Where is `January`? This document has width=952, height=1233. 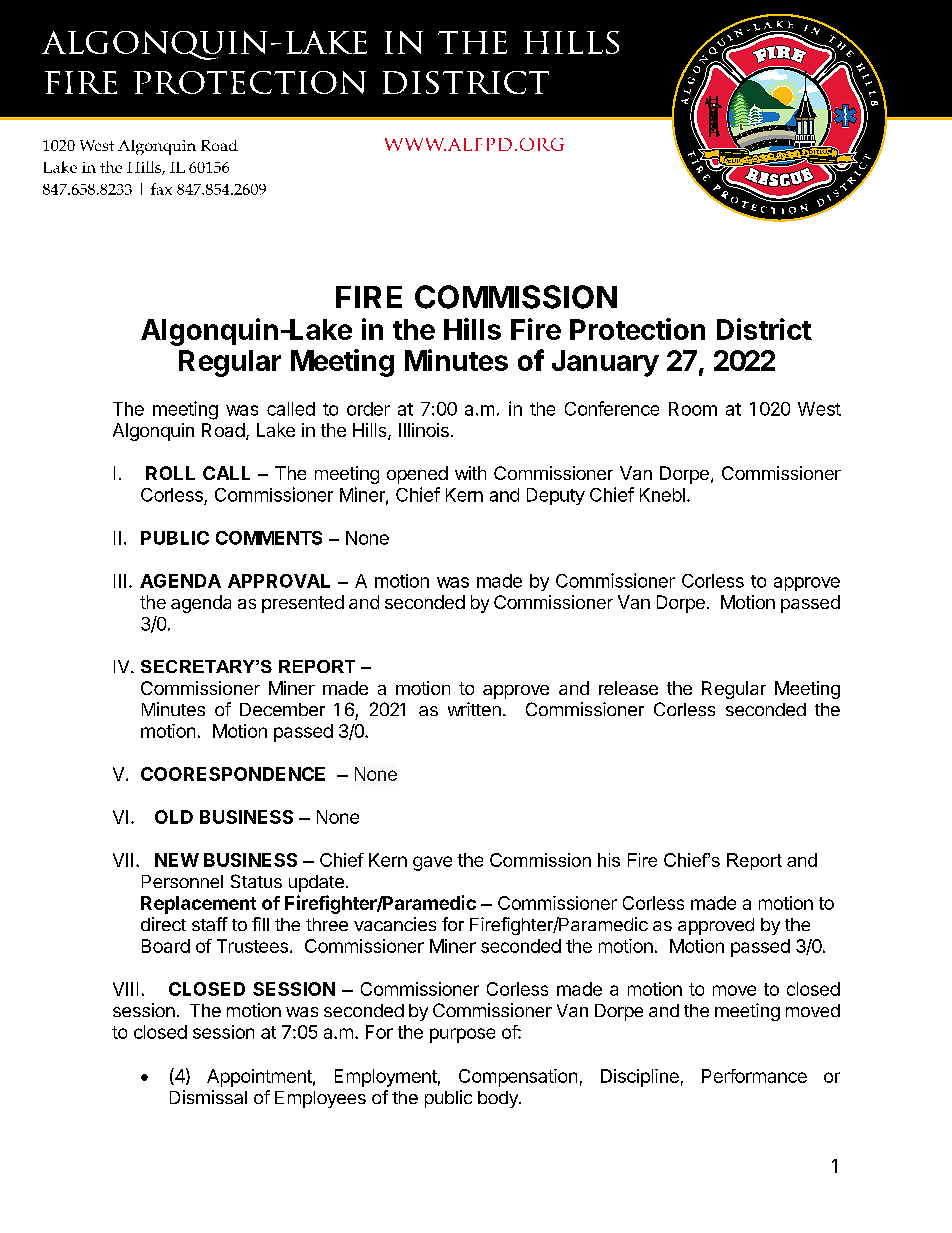
January is located at coordinates (605, 363).
